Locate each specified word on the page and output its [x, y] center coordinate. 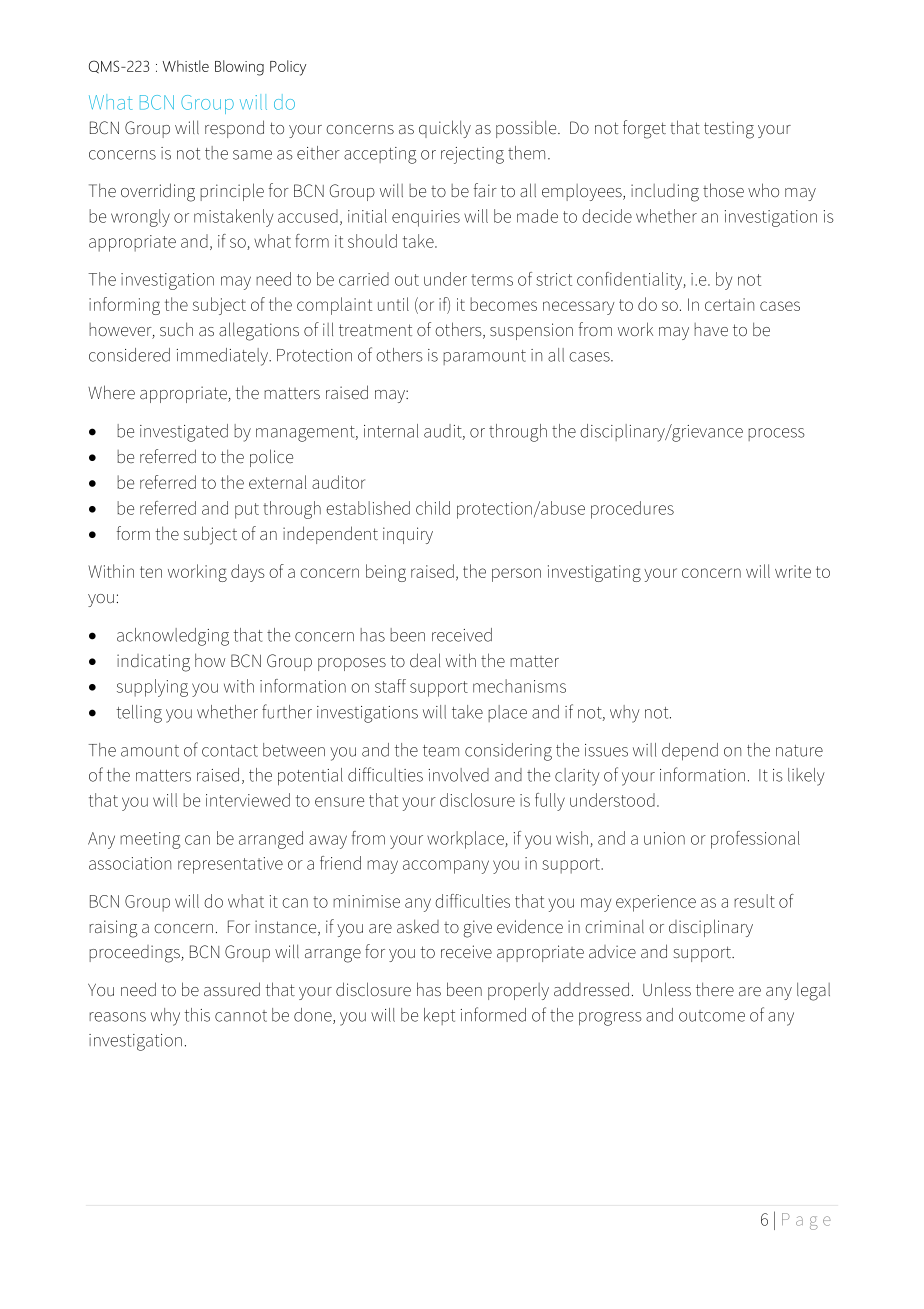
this [197, 1015]
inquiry [408, 535]
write [793, 571]
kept [439, 1016]
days [248, 573]
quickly [445, 129]
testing [729, 130]
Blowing [239, 68]
